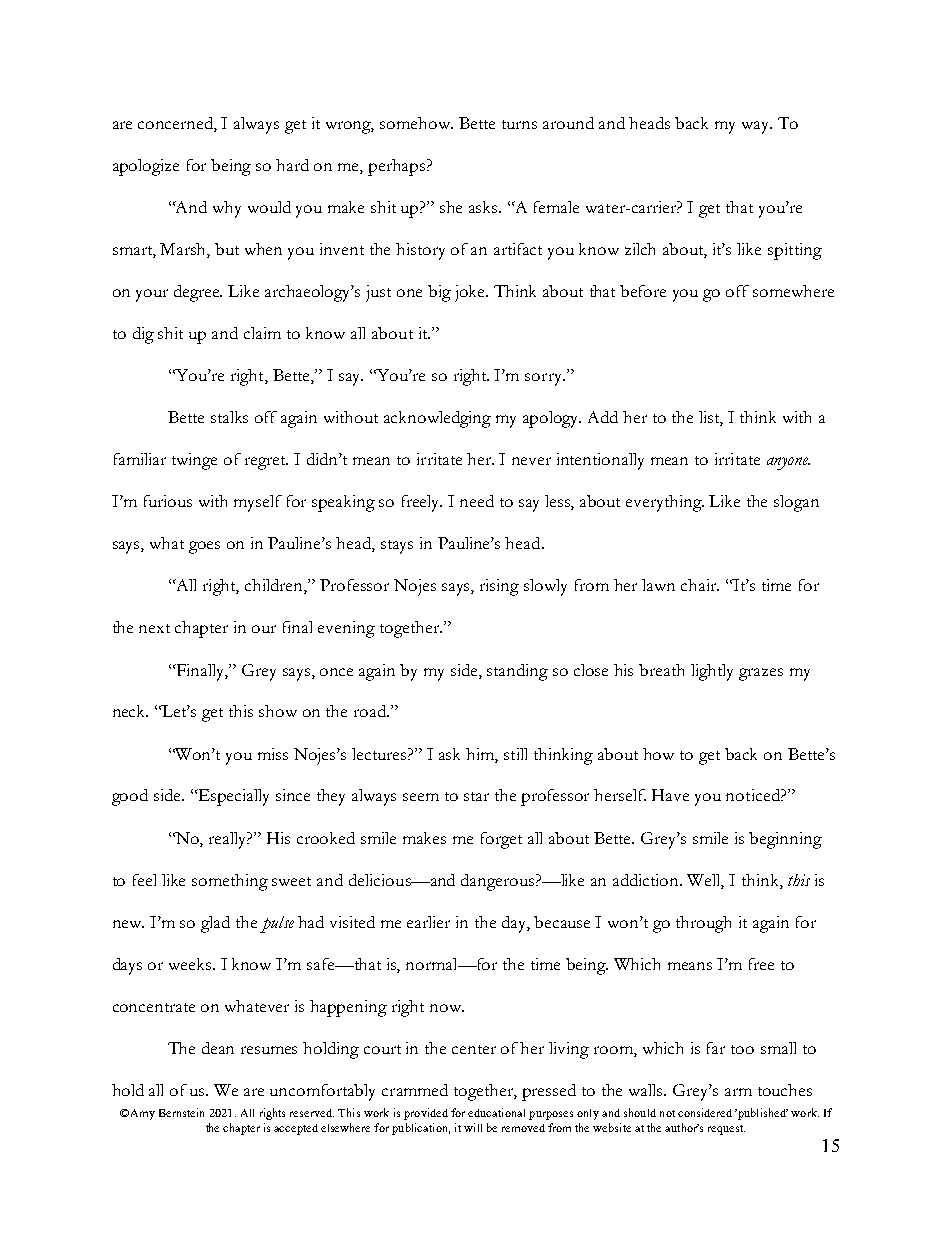 Image resolution: width=952 pixels, height=1233 pixels. What do you see at coordinates (700, 585) in the image?
I see `chair` at bounding box center [700, 585].
